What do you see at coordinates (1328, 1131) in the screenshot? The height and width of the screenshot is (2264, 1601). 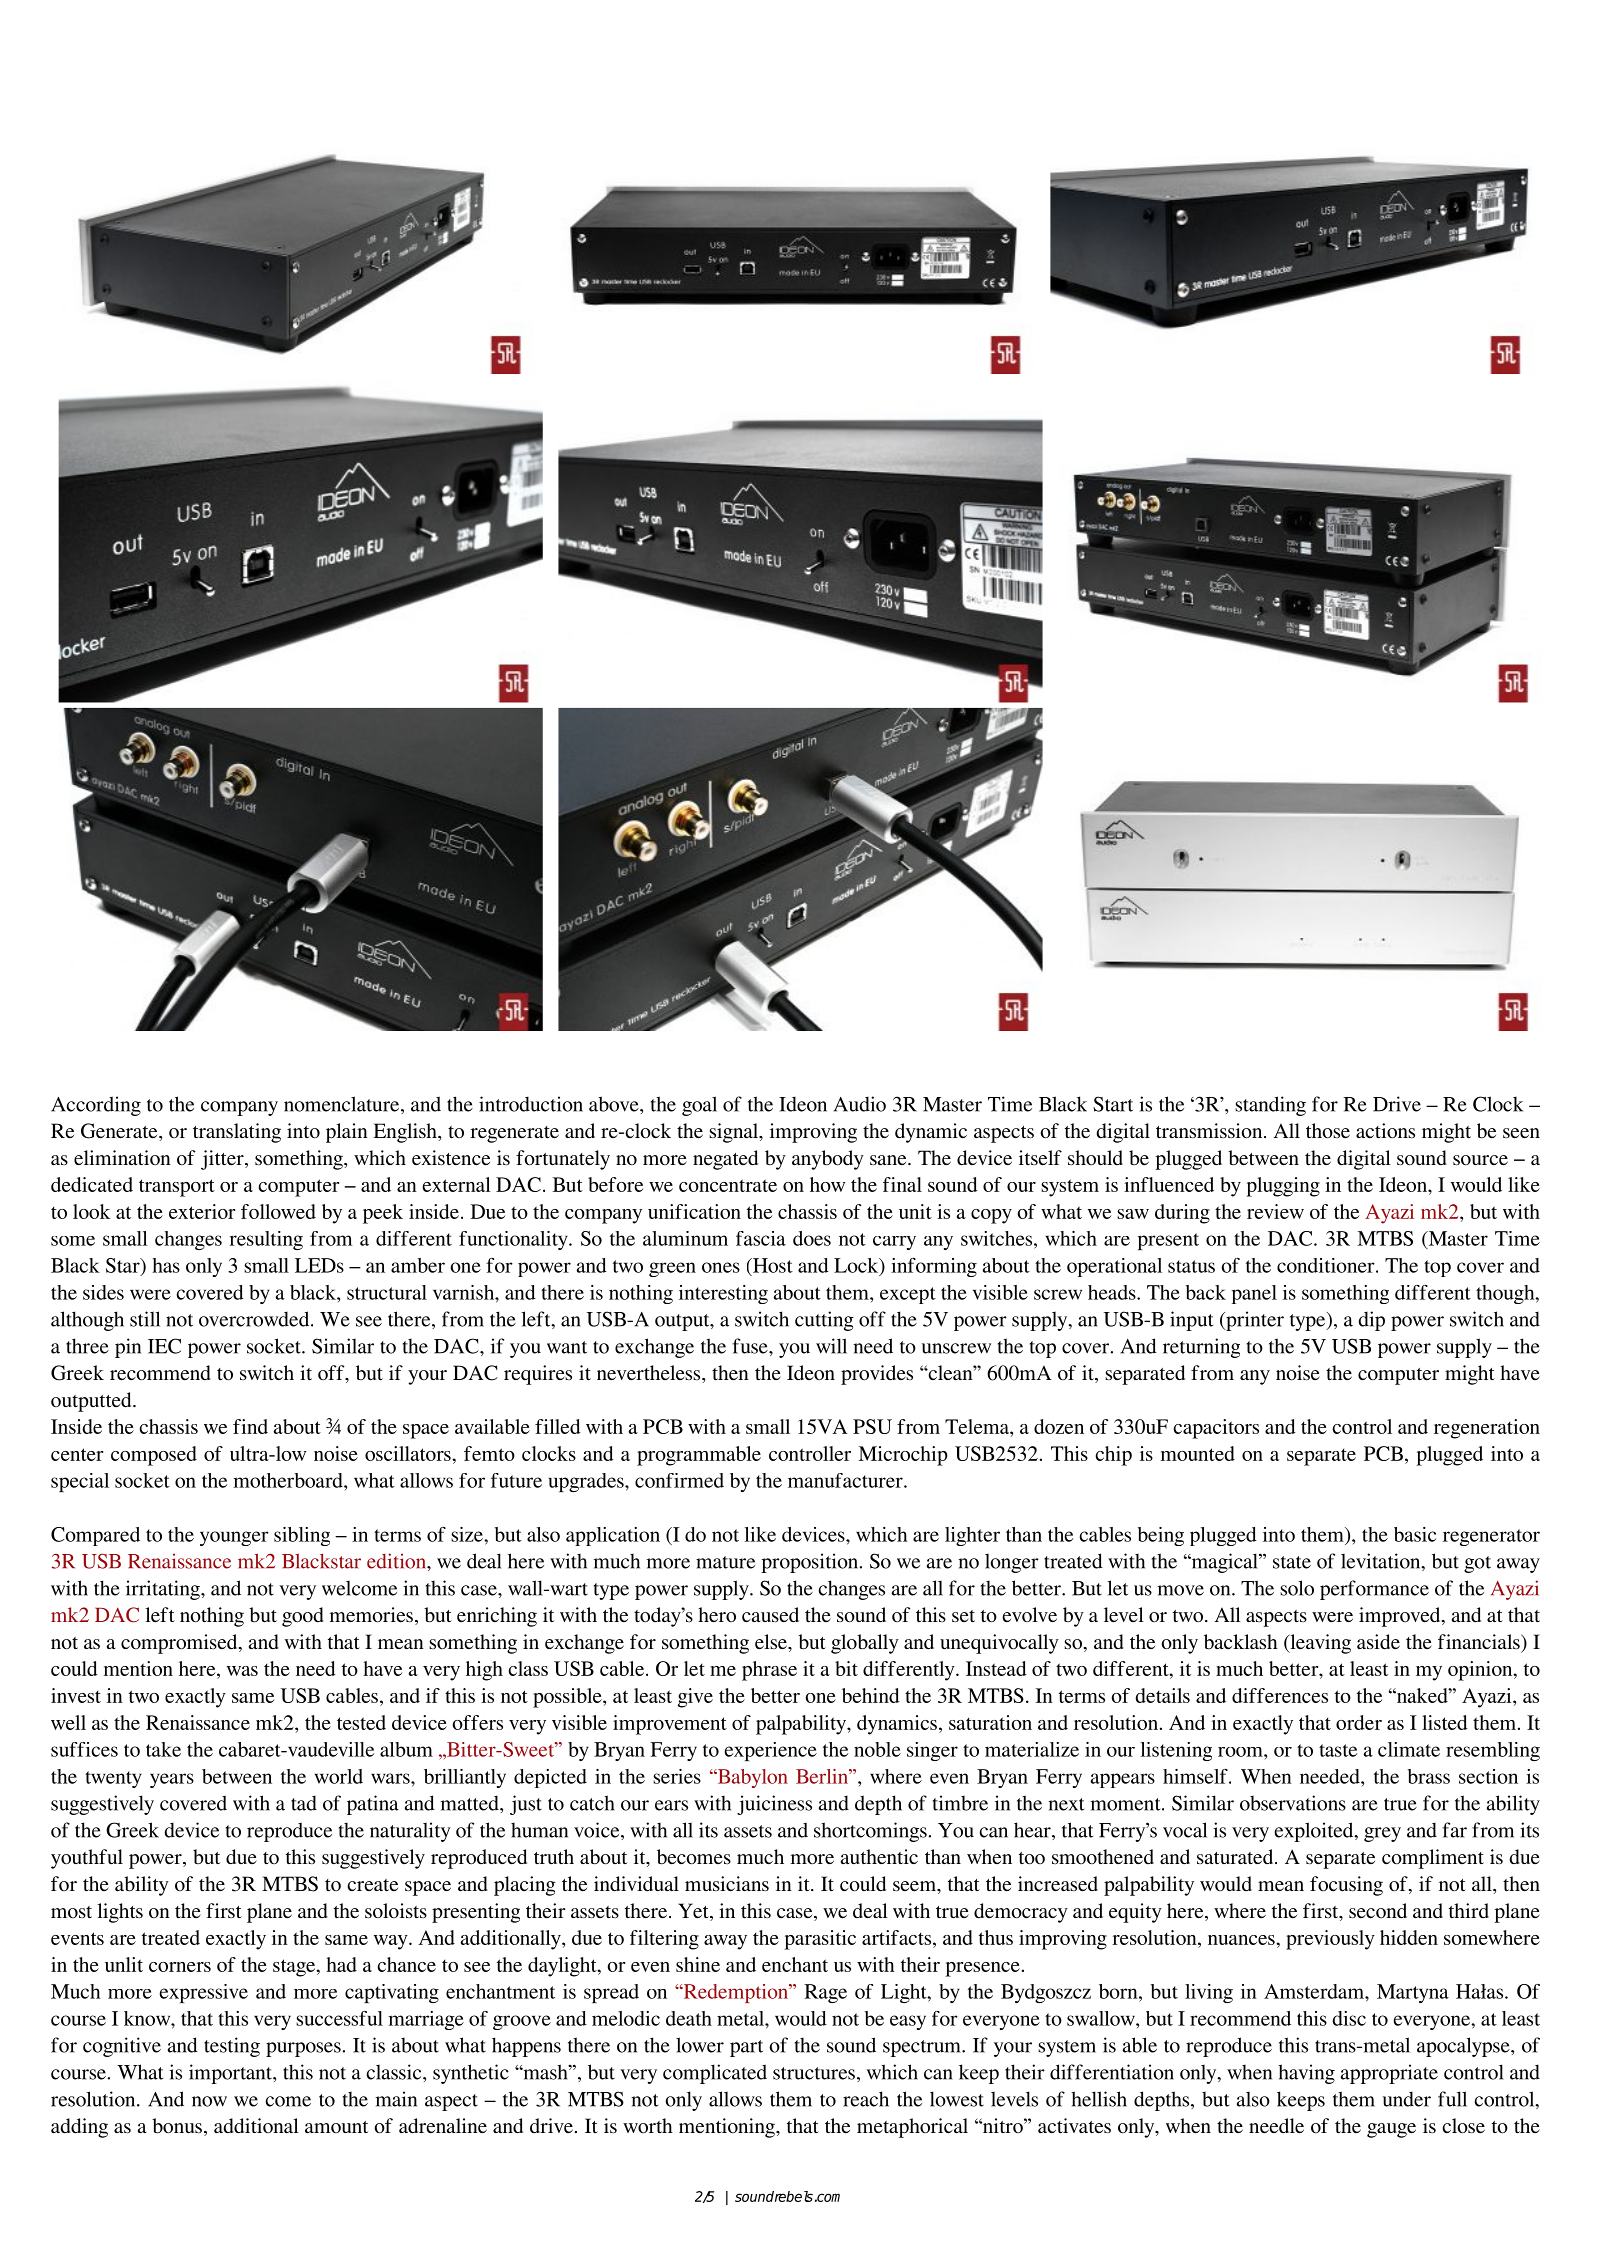 I see `those` at bounding box center [1328, 1131].
